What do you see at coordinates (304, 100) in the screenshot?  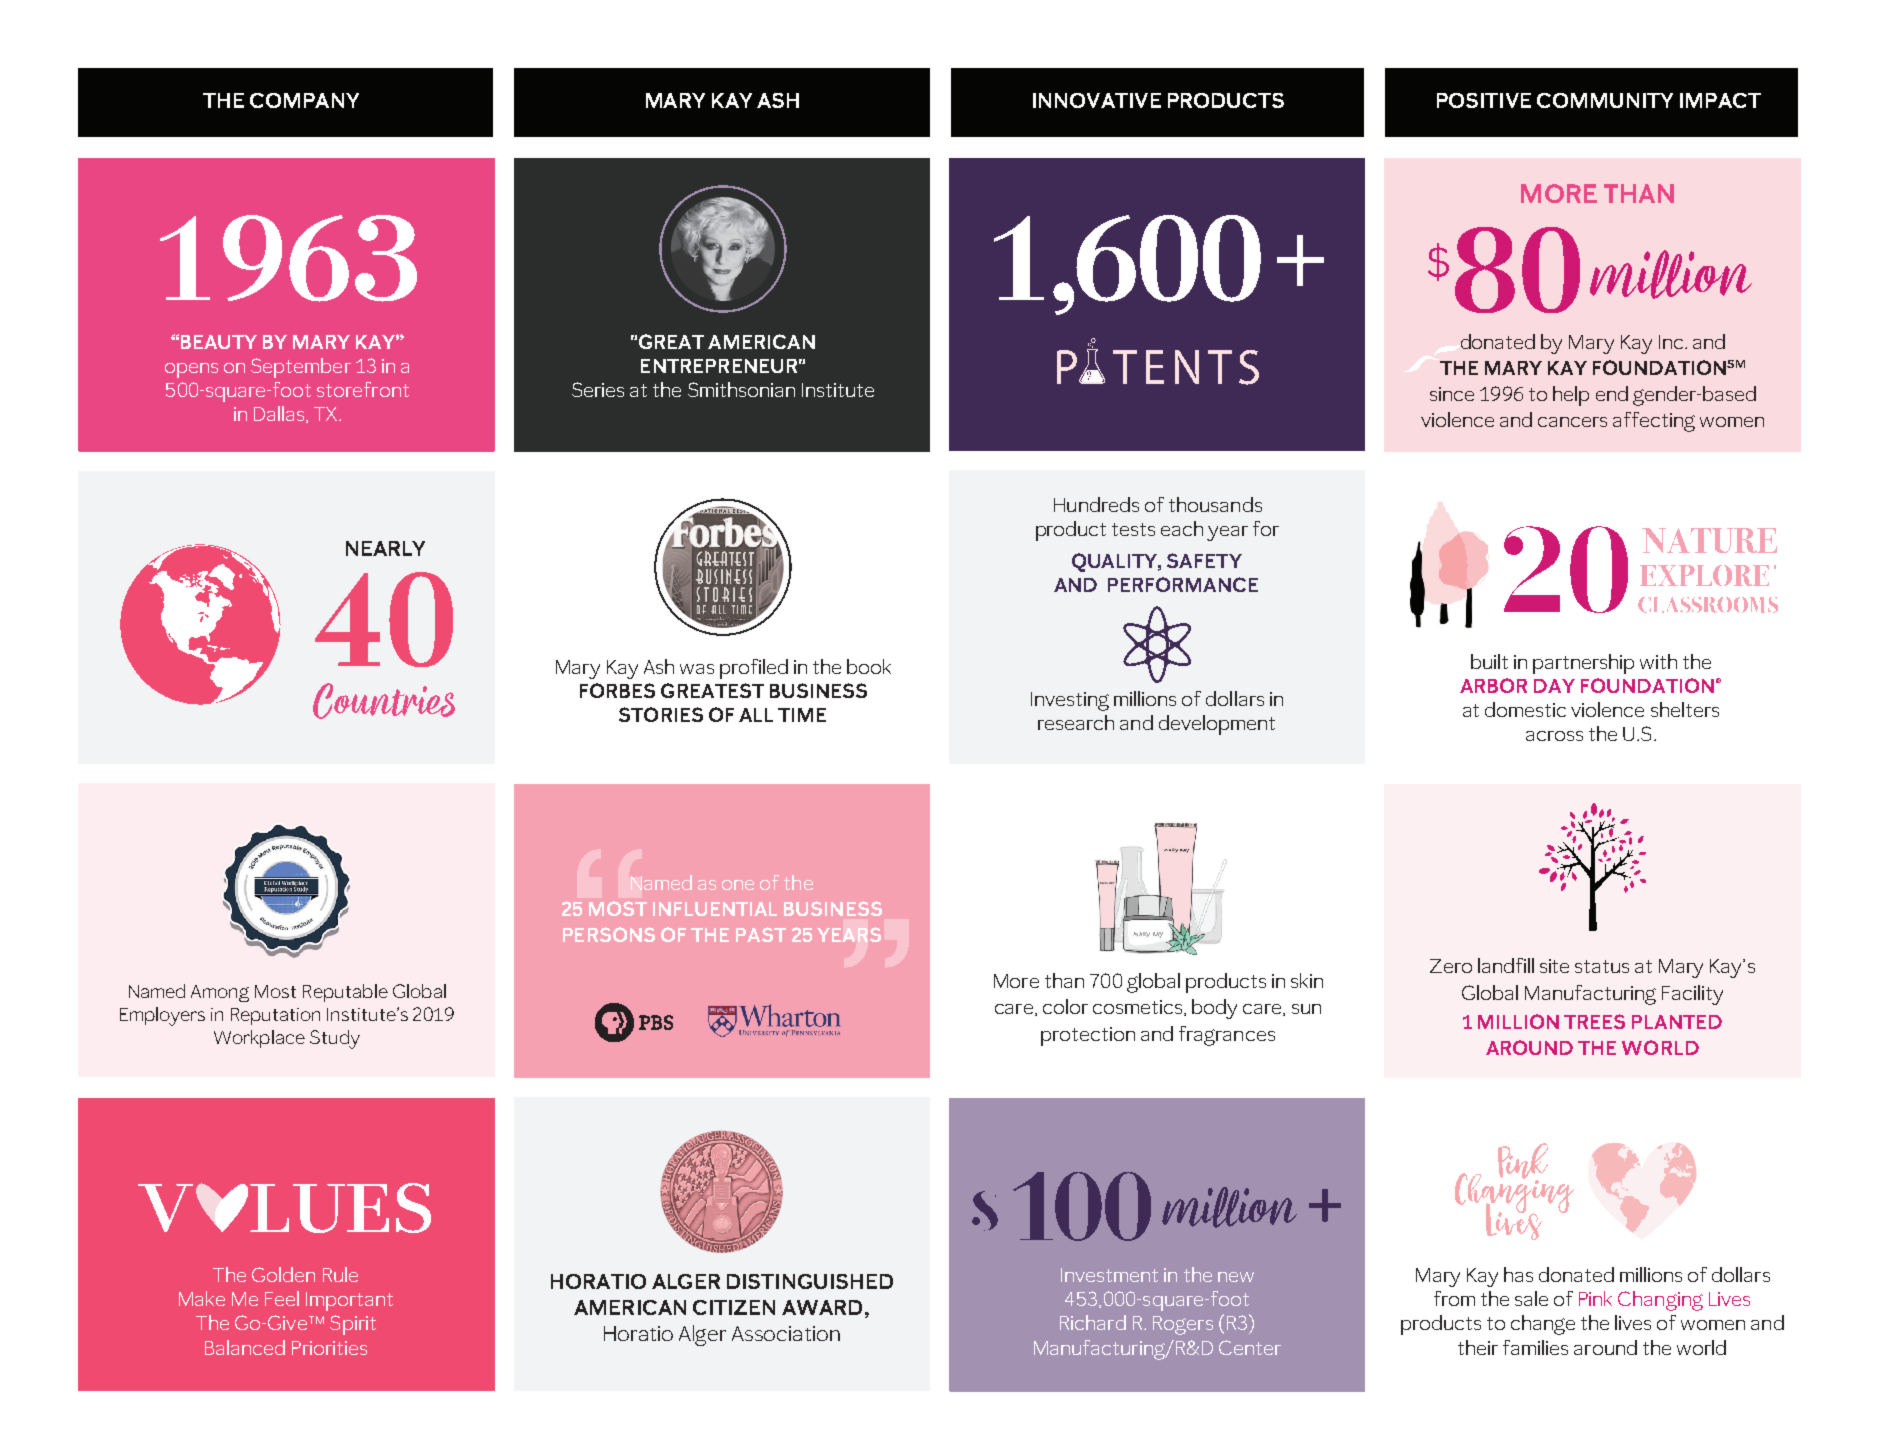 I see `COMPANY` at bounding box center [304, 100].
